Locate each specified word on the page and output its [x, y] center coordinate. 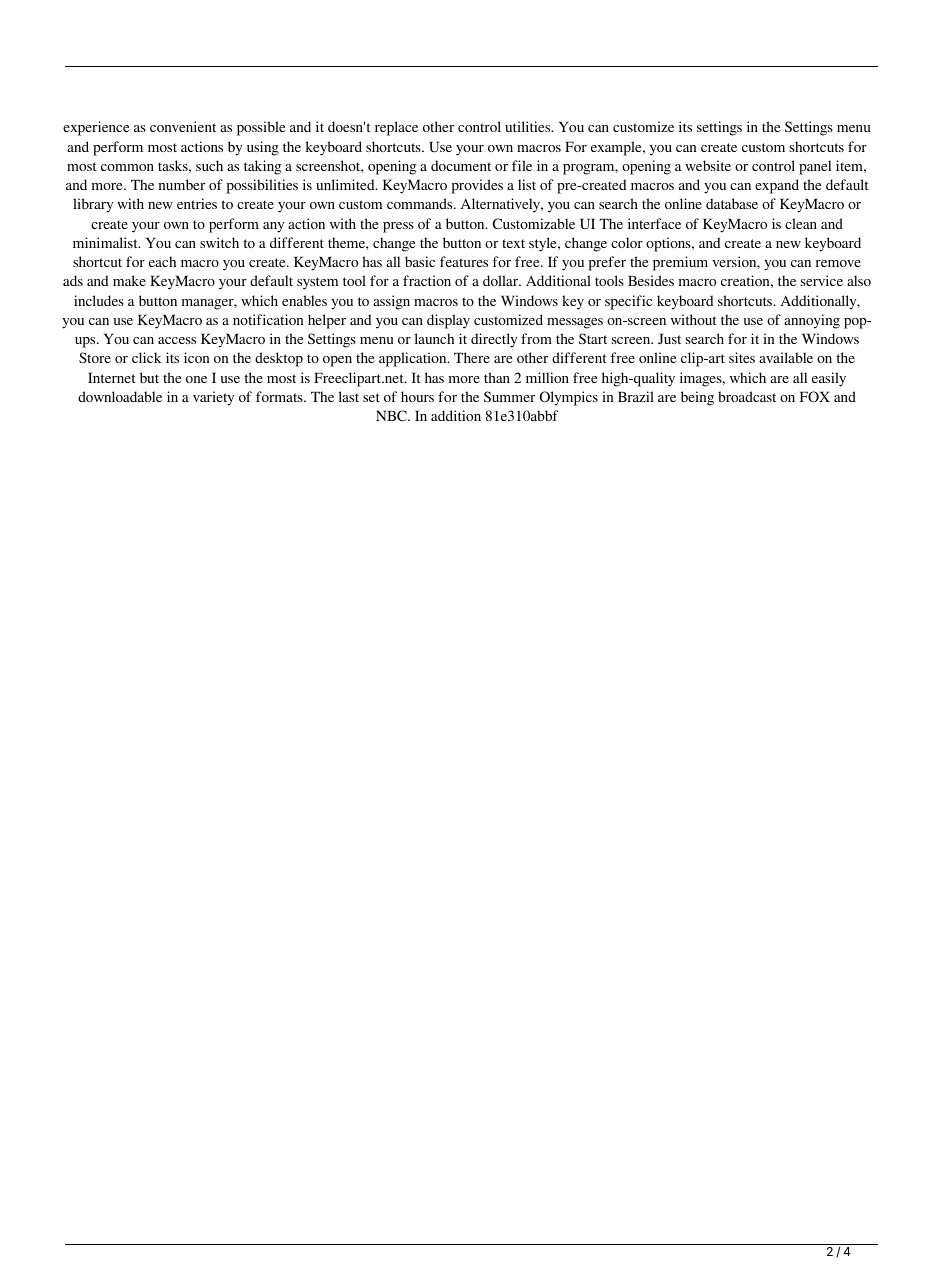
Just [669, 338]
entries [197, 203]
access [177, 340]
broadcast [747, 396]
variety [213, 398]
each [162, 261]
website [708, 165]
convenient [183, 126]
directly [494, 340]
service [822, 280]
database [732, 203]
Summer [509, 396]
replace [396, 128]
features [464, 261]
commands [421, 203]
